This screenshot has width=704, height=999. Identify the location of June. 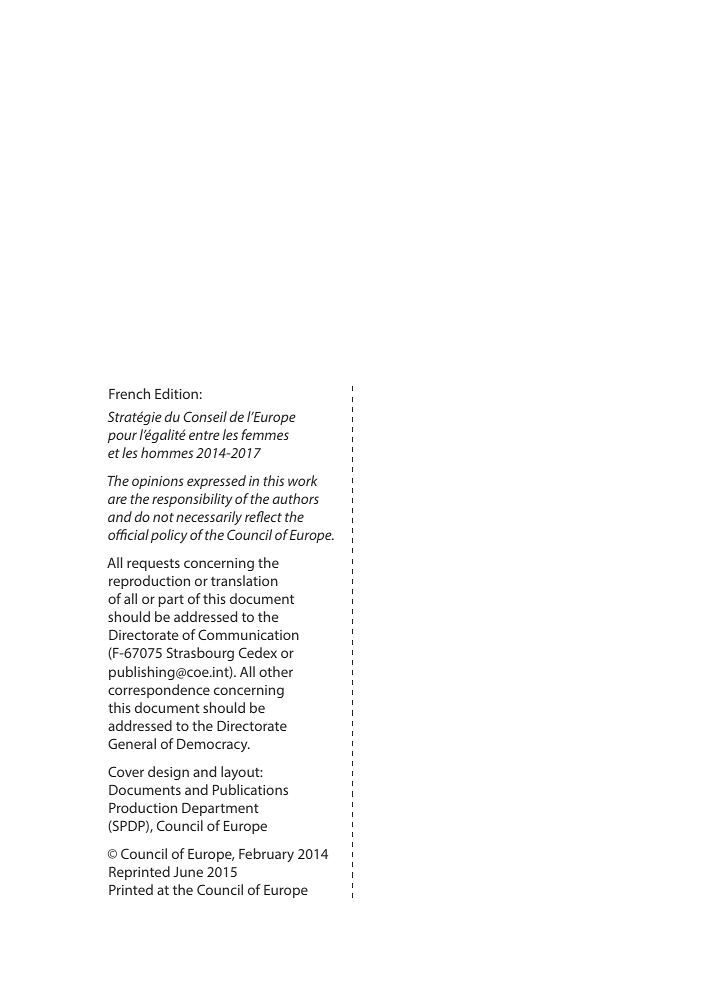
(188, 872).
